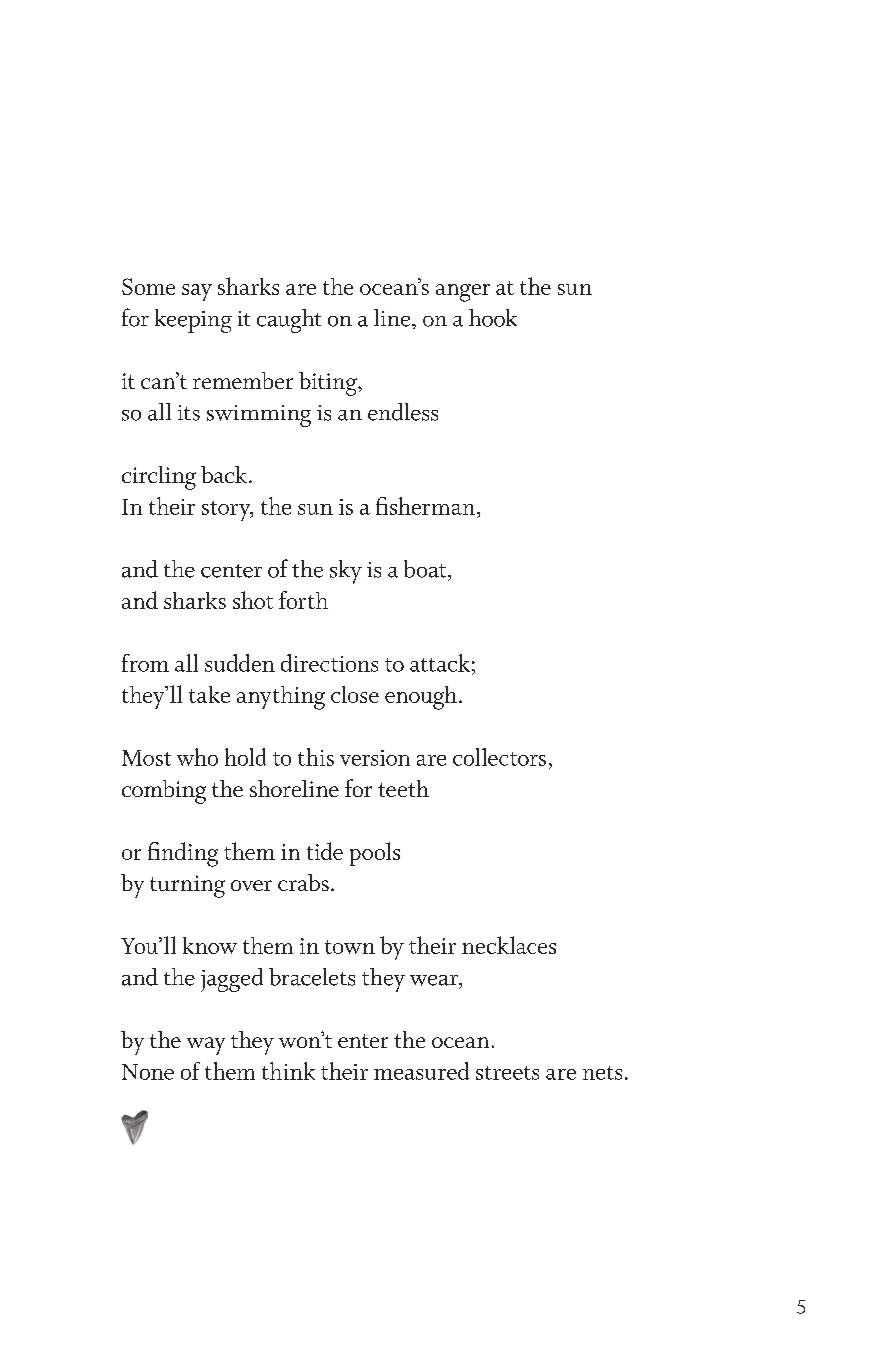 The image size is (887, 1372). What do you see at coordinates (403, 788) in the image?
I see `teeth` at bounding box center [403, 788].
